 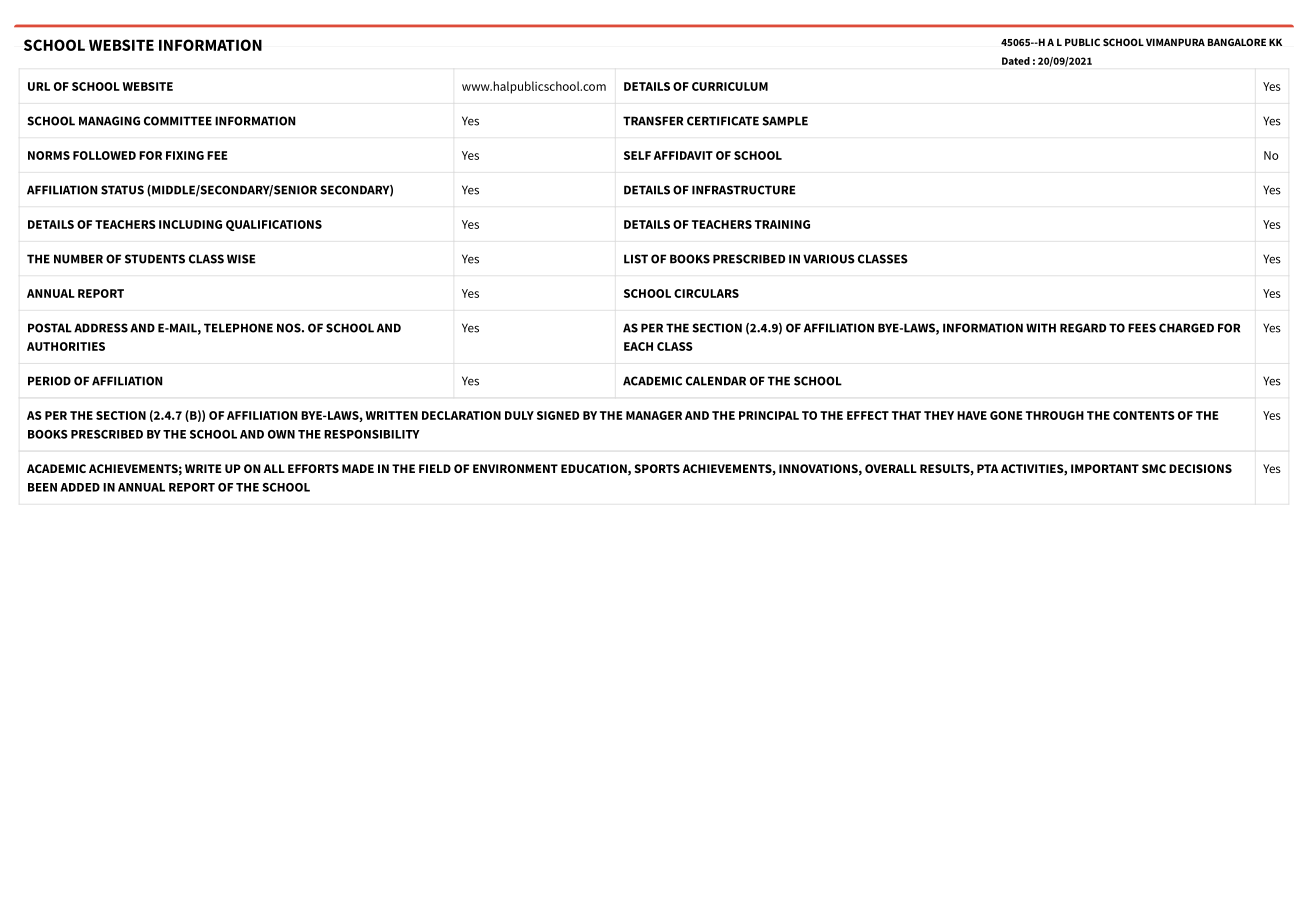 What do you see at coordinates (39, 86) in the screenshot?
I see `URL` at bounding box center [39, 86].
